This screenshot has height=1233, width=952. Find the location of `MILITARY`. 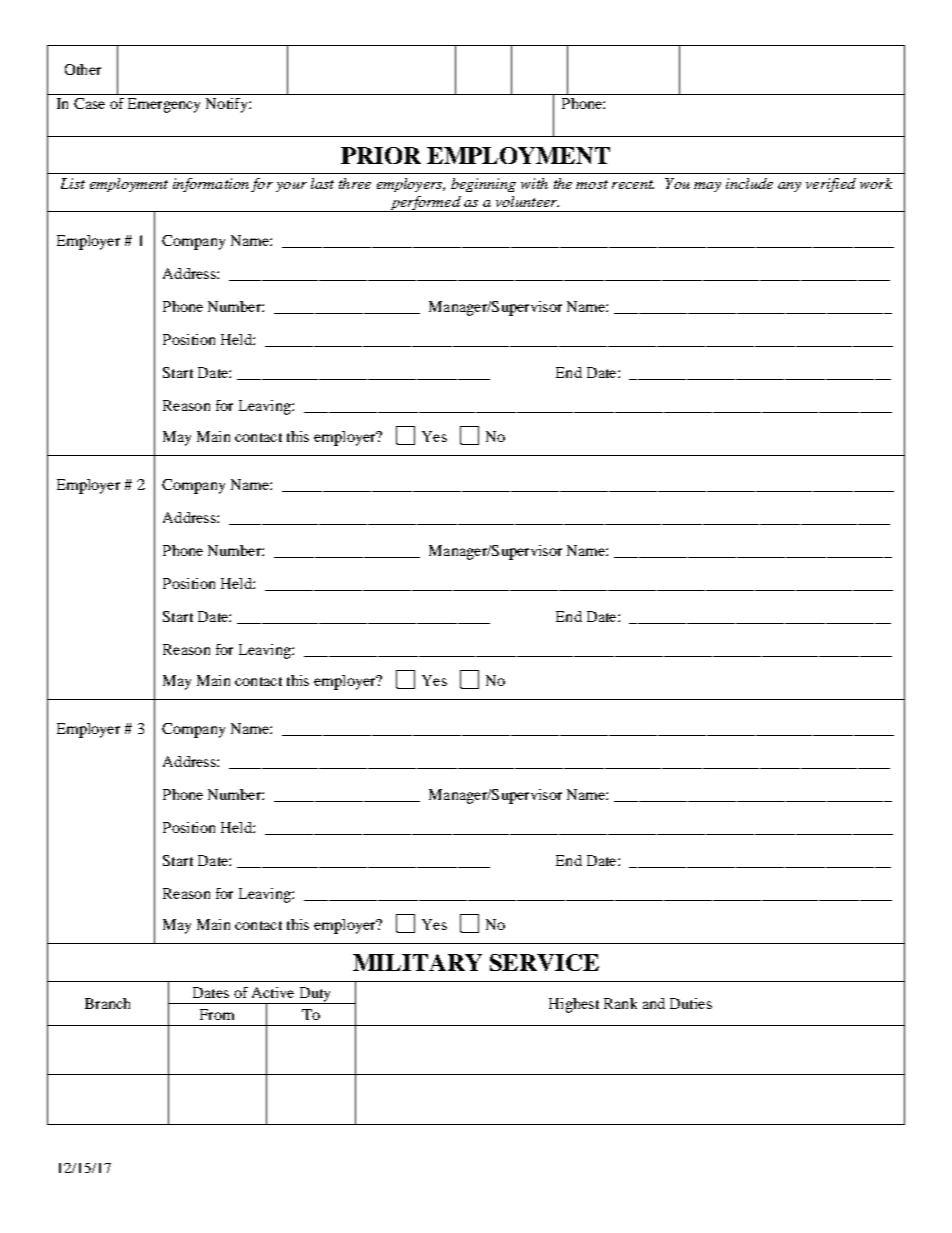

MILITARY is located at coordinates (417, 962).
